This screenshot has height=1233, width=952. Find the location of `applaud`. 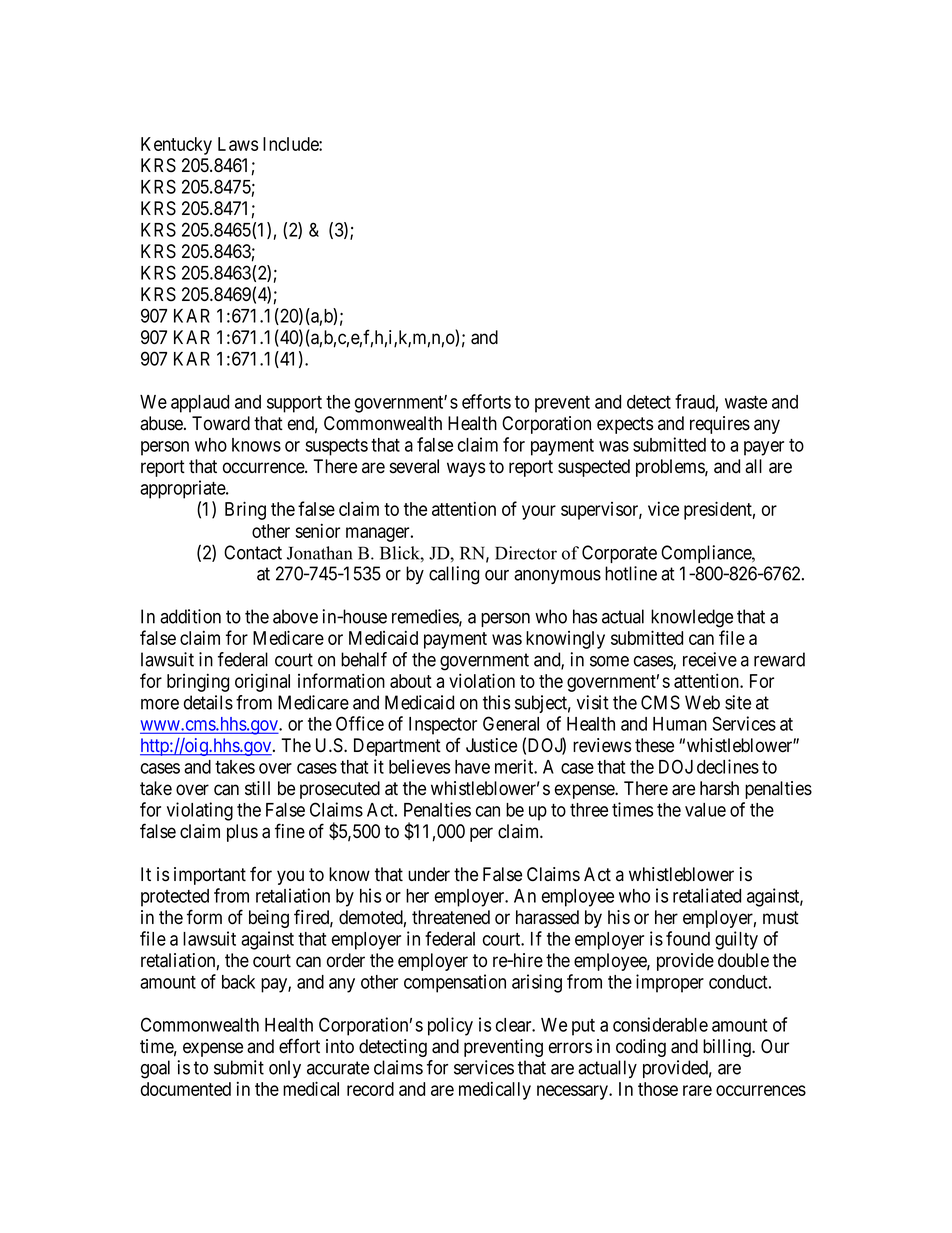

applaud is located at coordinates (200, 404).
